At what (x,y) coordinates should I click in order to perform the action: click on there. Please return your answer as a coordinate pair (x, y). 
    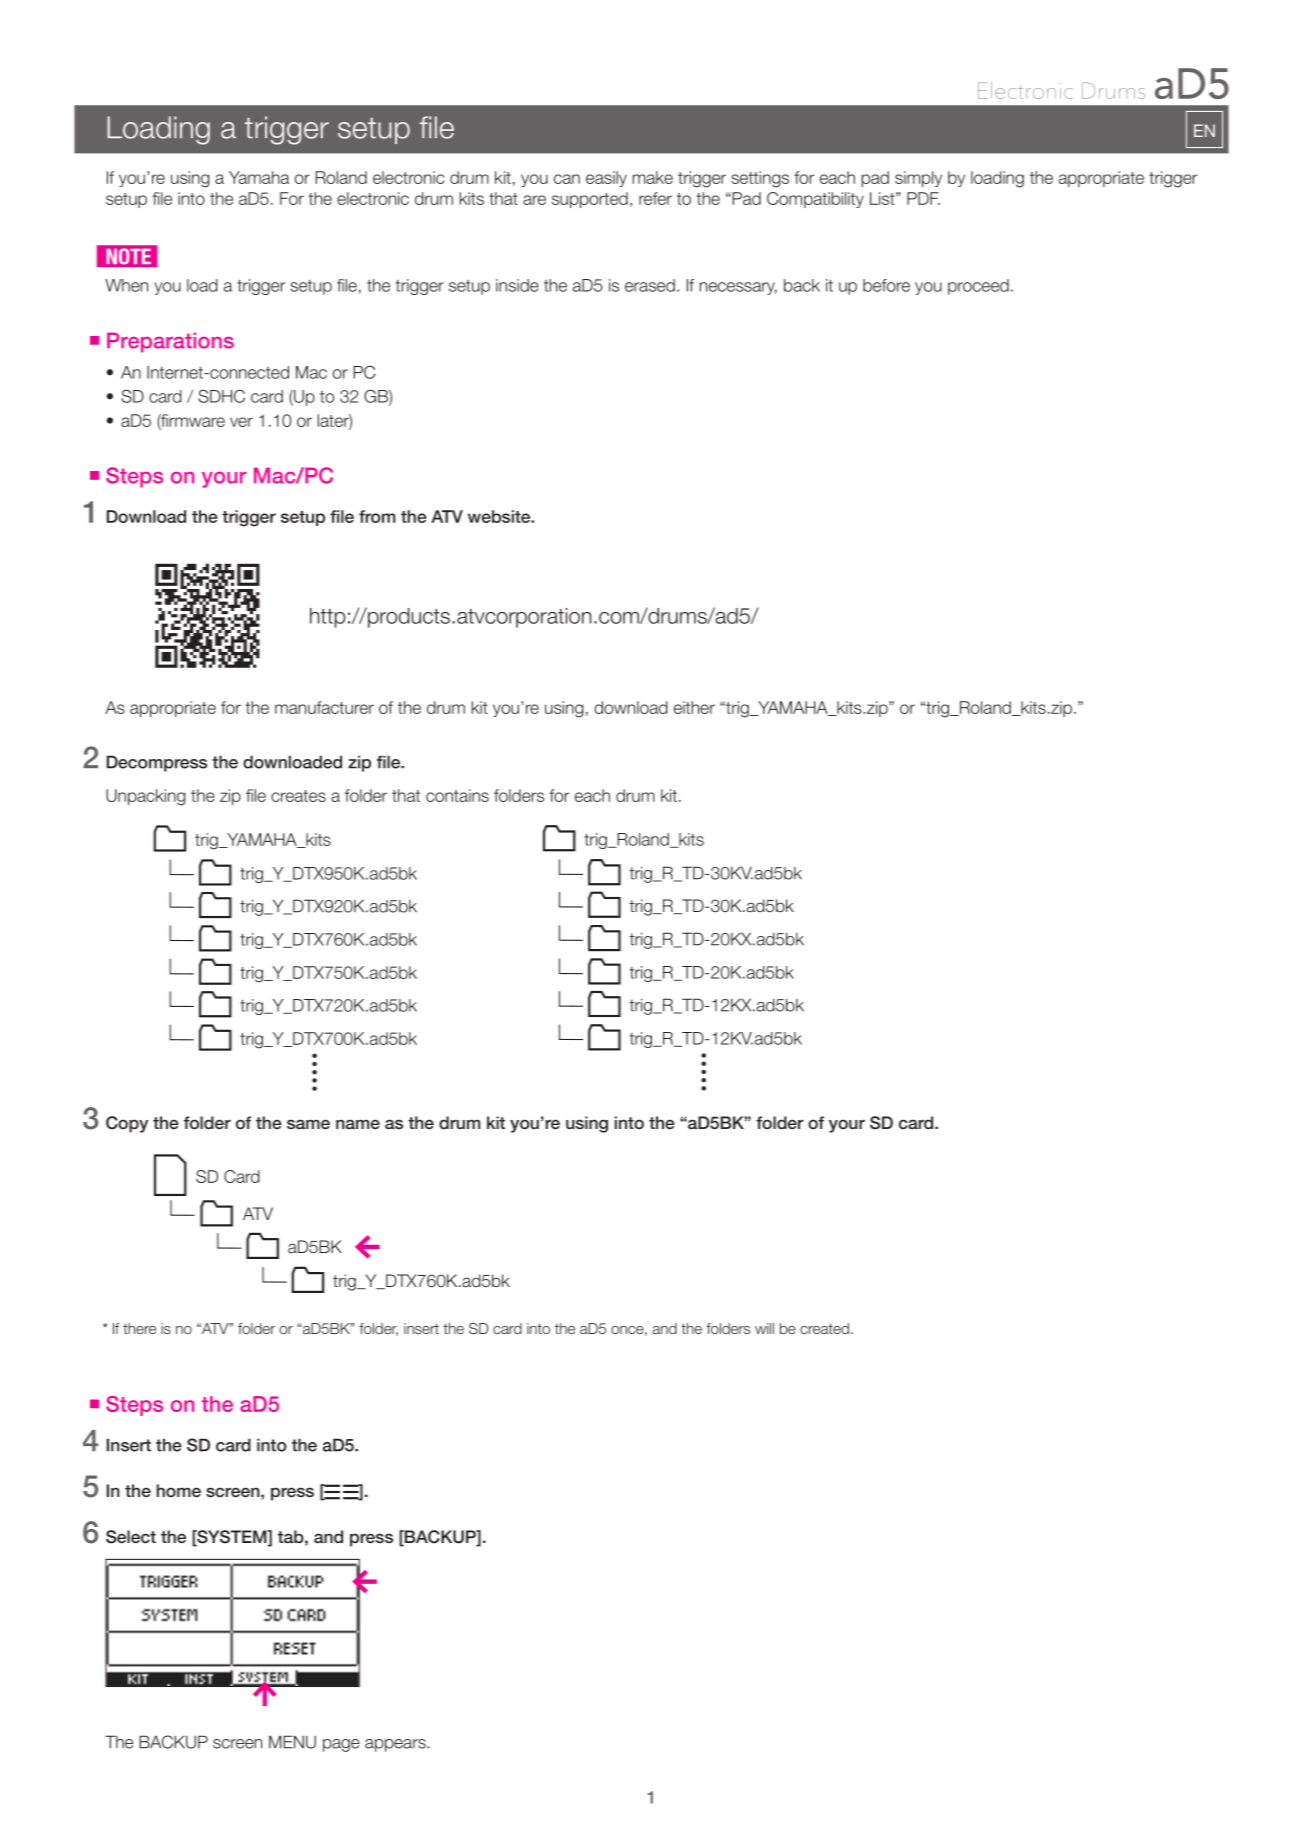
    Looking at the image, I should click on (139, 1328).
